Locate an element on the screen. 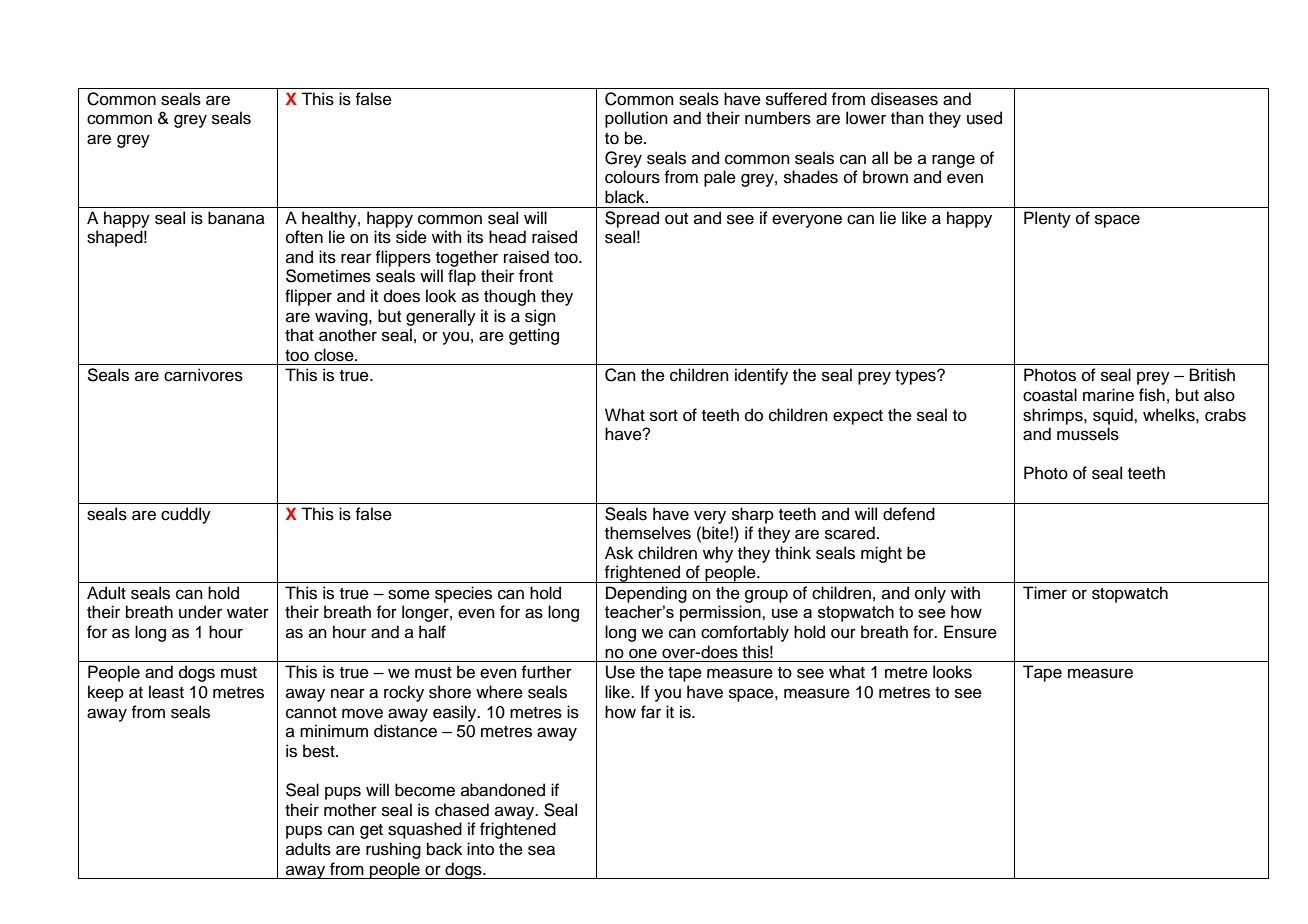  themselves is located at coordinates (648, 533).
